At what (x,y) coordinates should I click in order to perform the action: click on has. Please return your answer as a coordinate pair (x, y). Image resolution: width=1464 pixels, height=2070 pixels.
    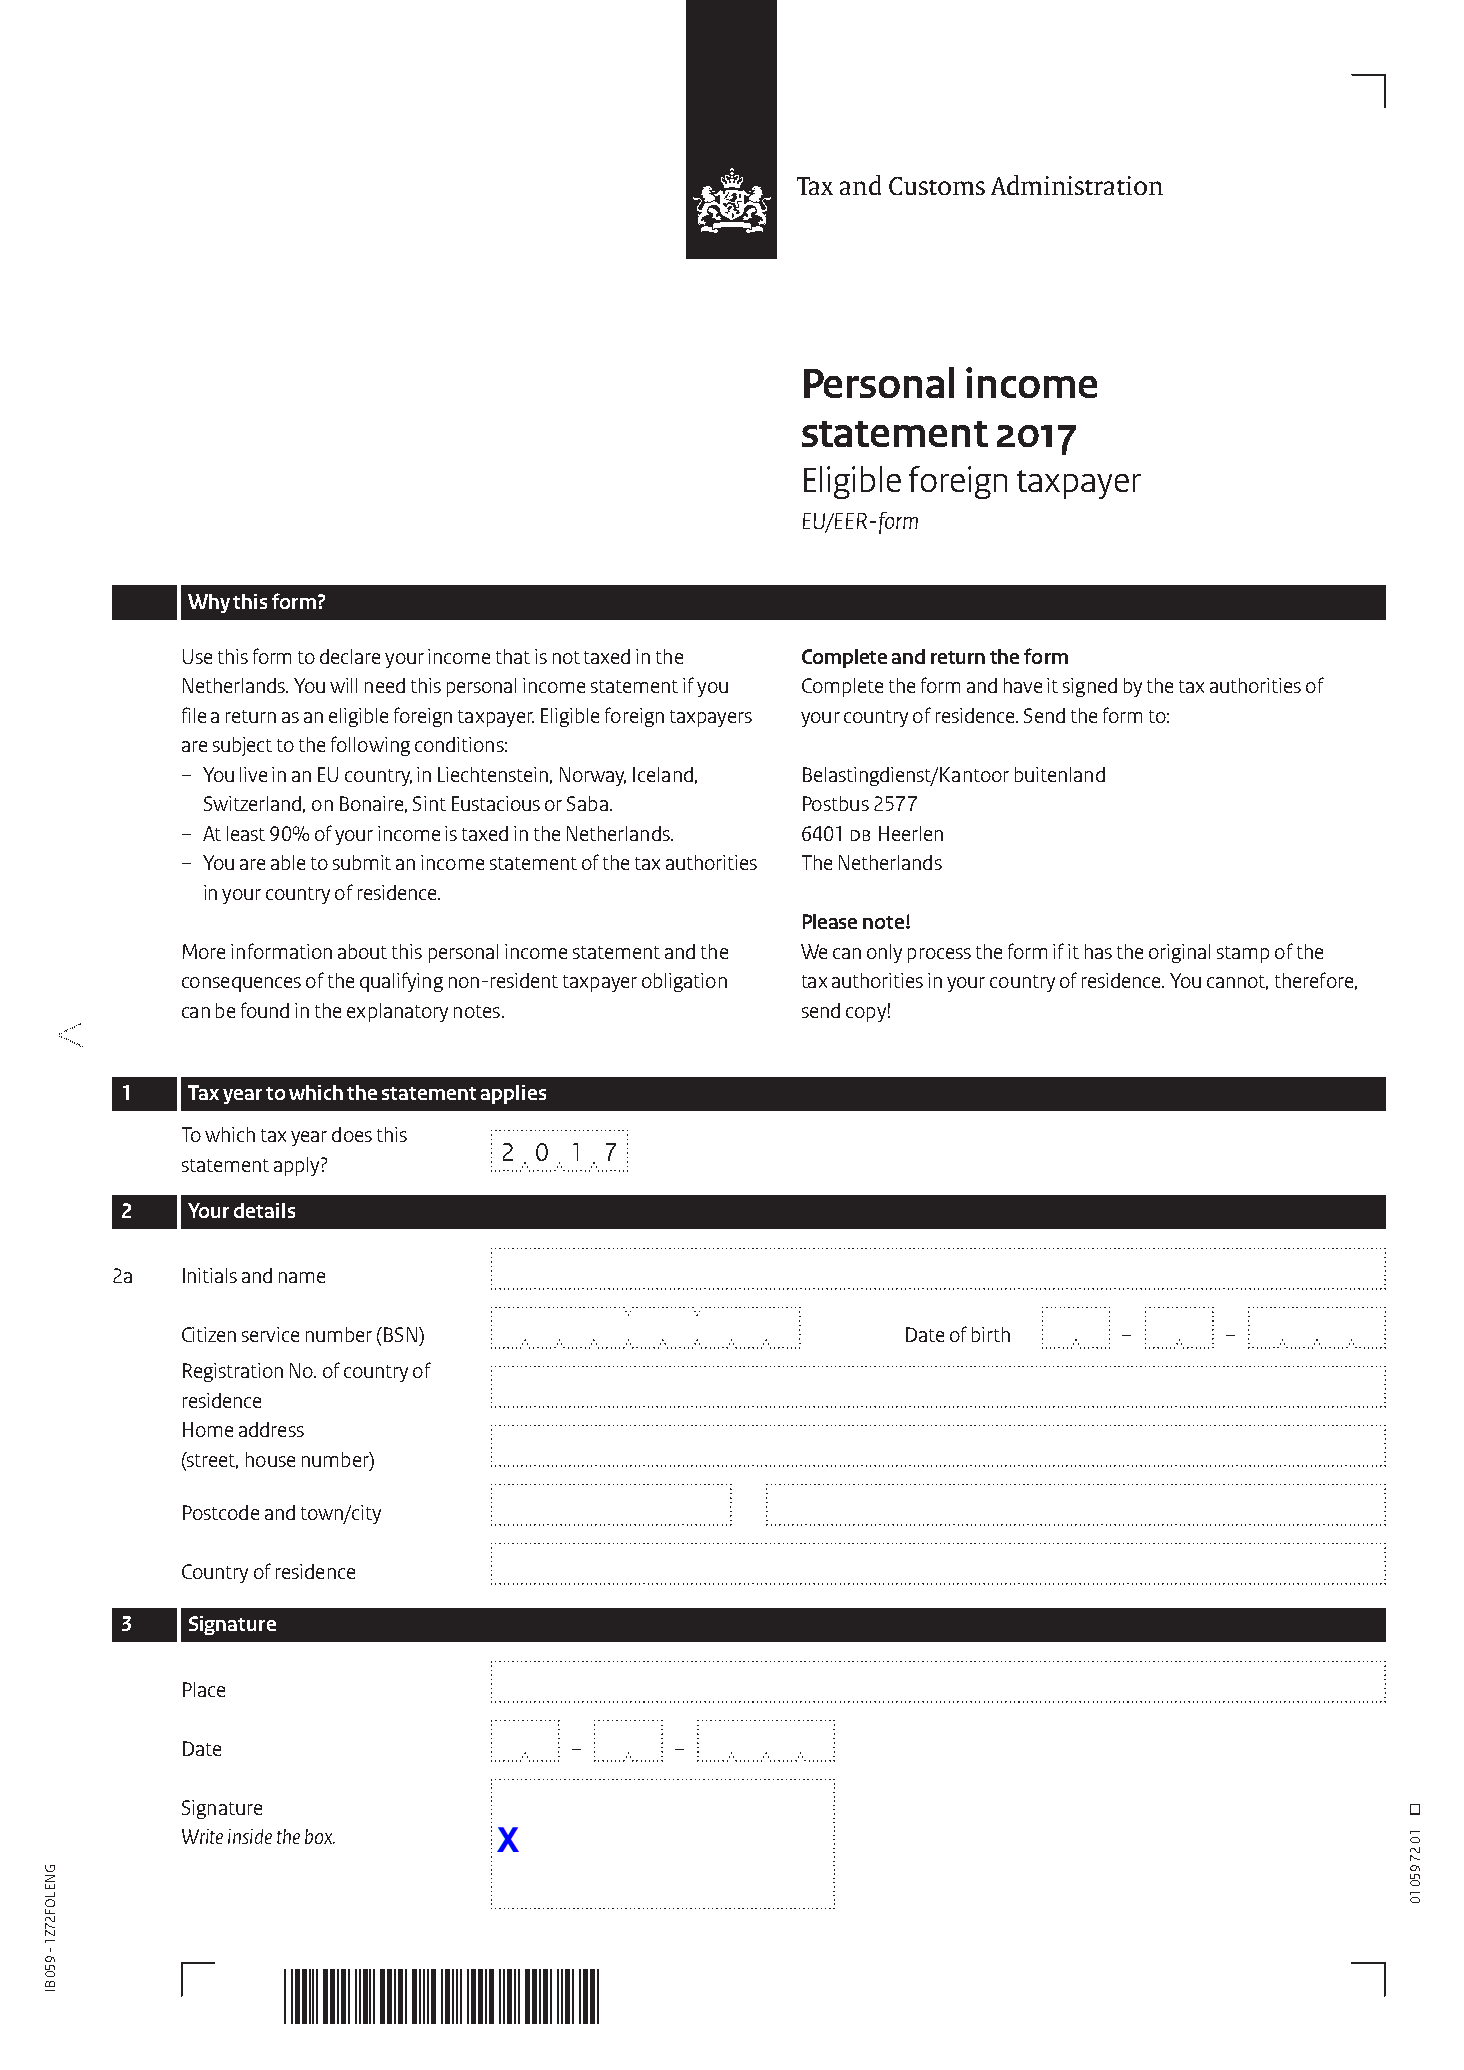
    Looking at the image, I should click on (1098, 951).
